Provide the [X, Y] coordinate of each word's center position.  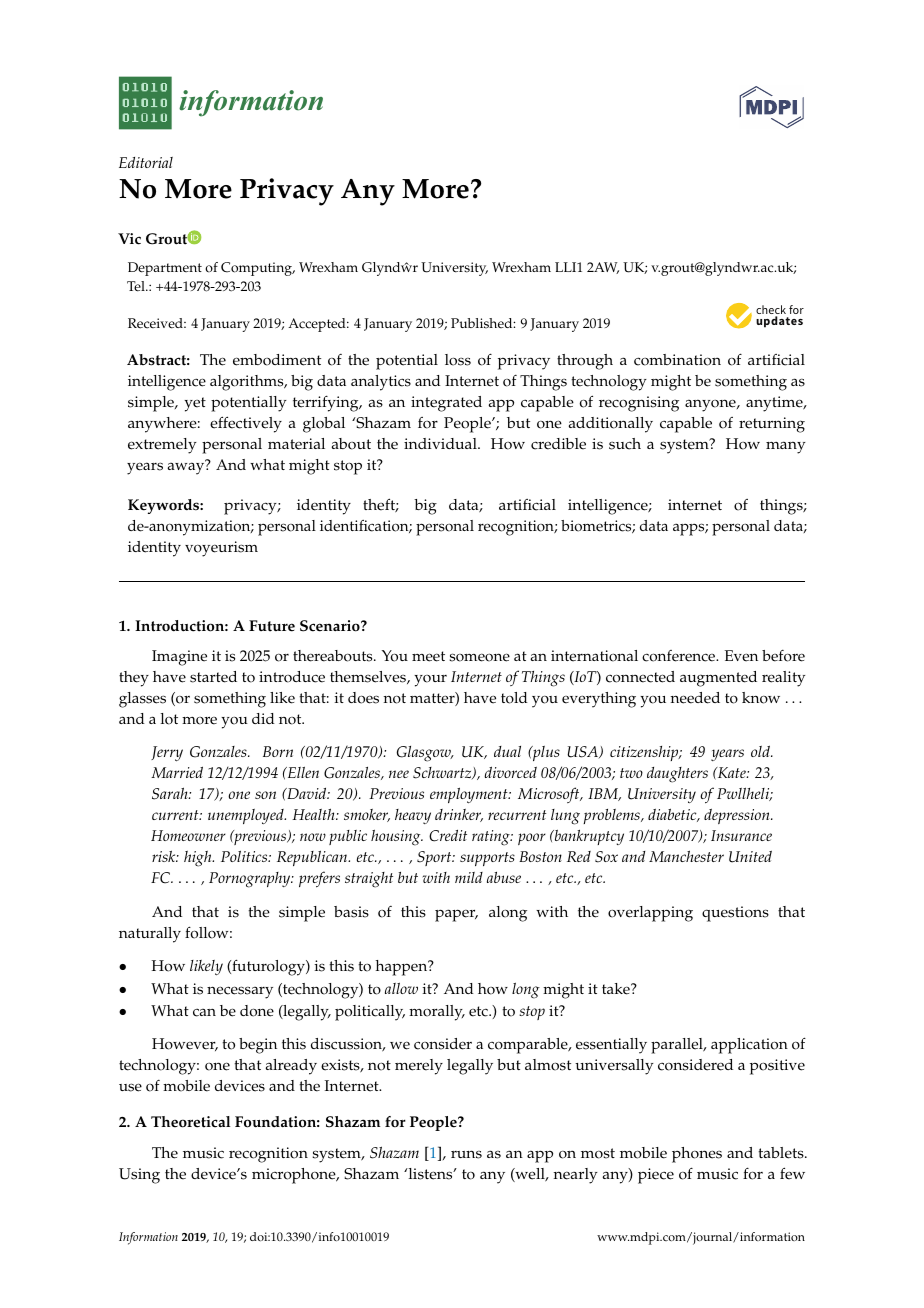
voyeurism [221, 549]
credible [558, 444]
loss [458, 360]
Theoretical [190, 1122]
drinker [459, 815]
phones [697, 1155]
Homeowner [188, 835]
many [786, 447]
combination [677, 360]
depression [738, 816]
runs [466, 1154]
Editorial [146, 162]
